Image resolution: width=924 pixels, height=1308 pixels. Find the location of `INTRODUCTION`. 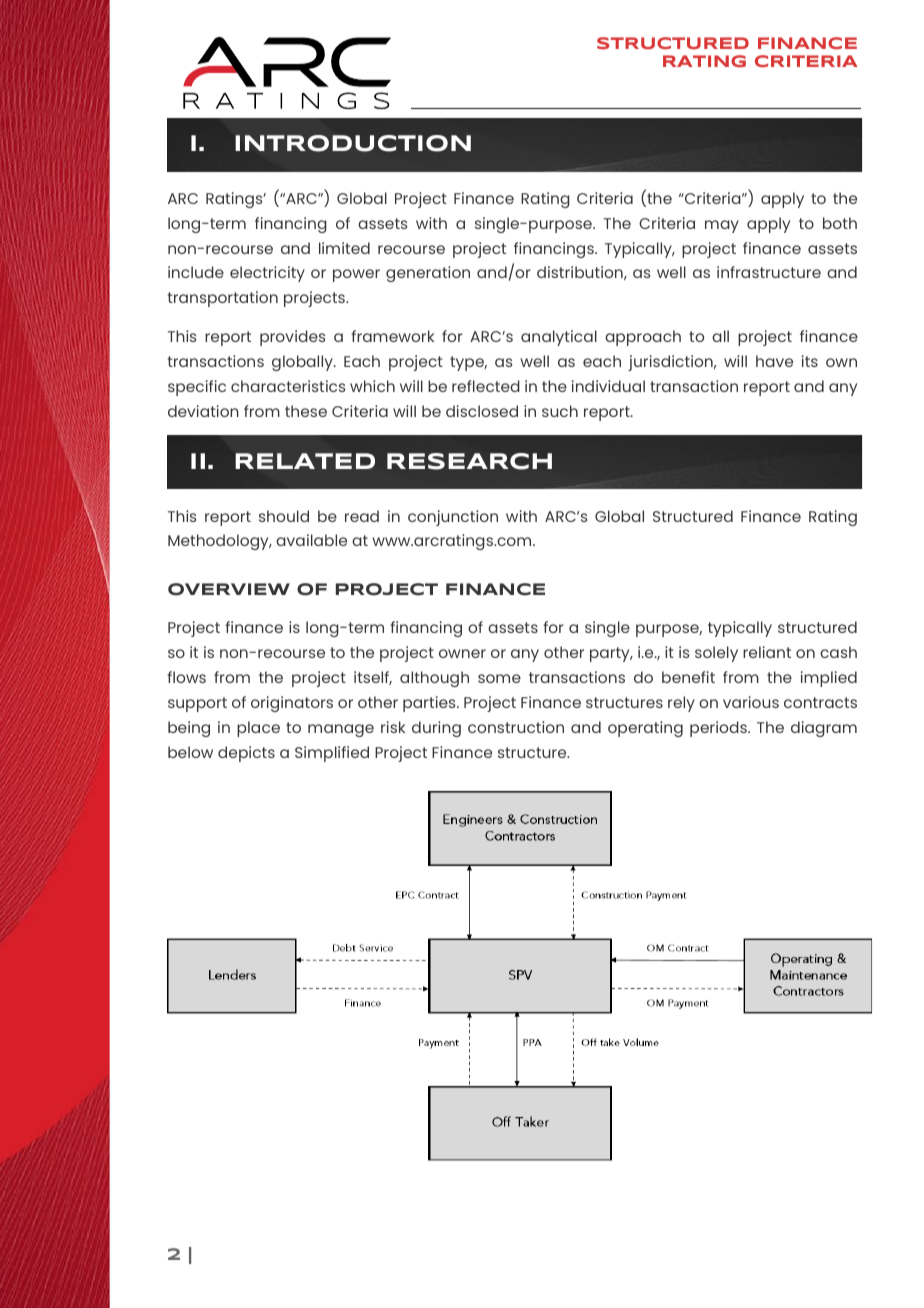

INTRODUCTION is located at coordinates (353, 143).
